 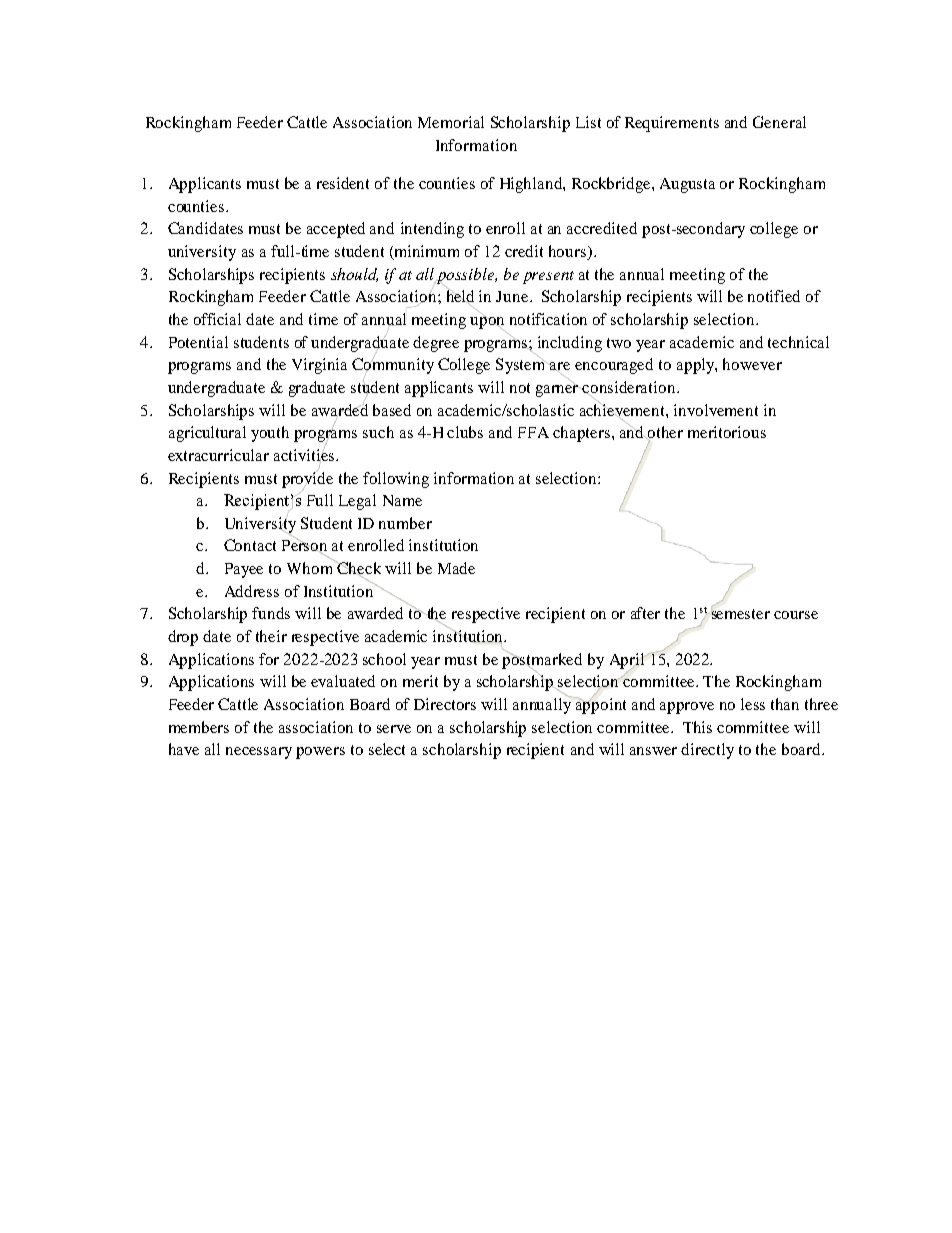 What do you see at coordinates (466, 277) in the document?
I see `possible` at bounding box center [466, 277].
